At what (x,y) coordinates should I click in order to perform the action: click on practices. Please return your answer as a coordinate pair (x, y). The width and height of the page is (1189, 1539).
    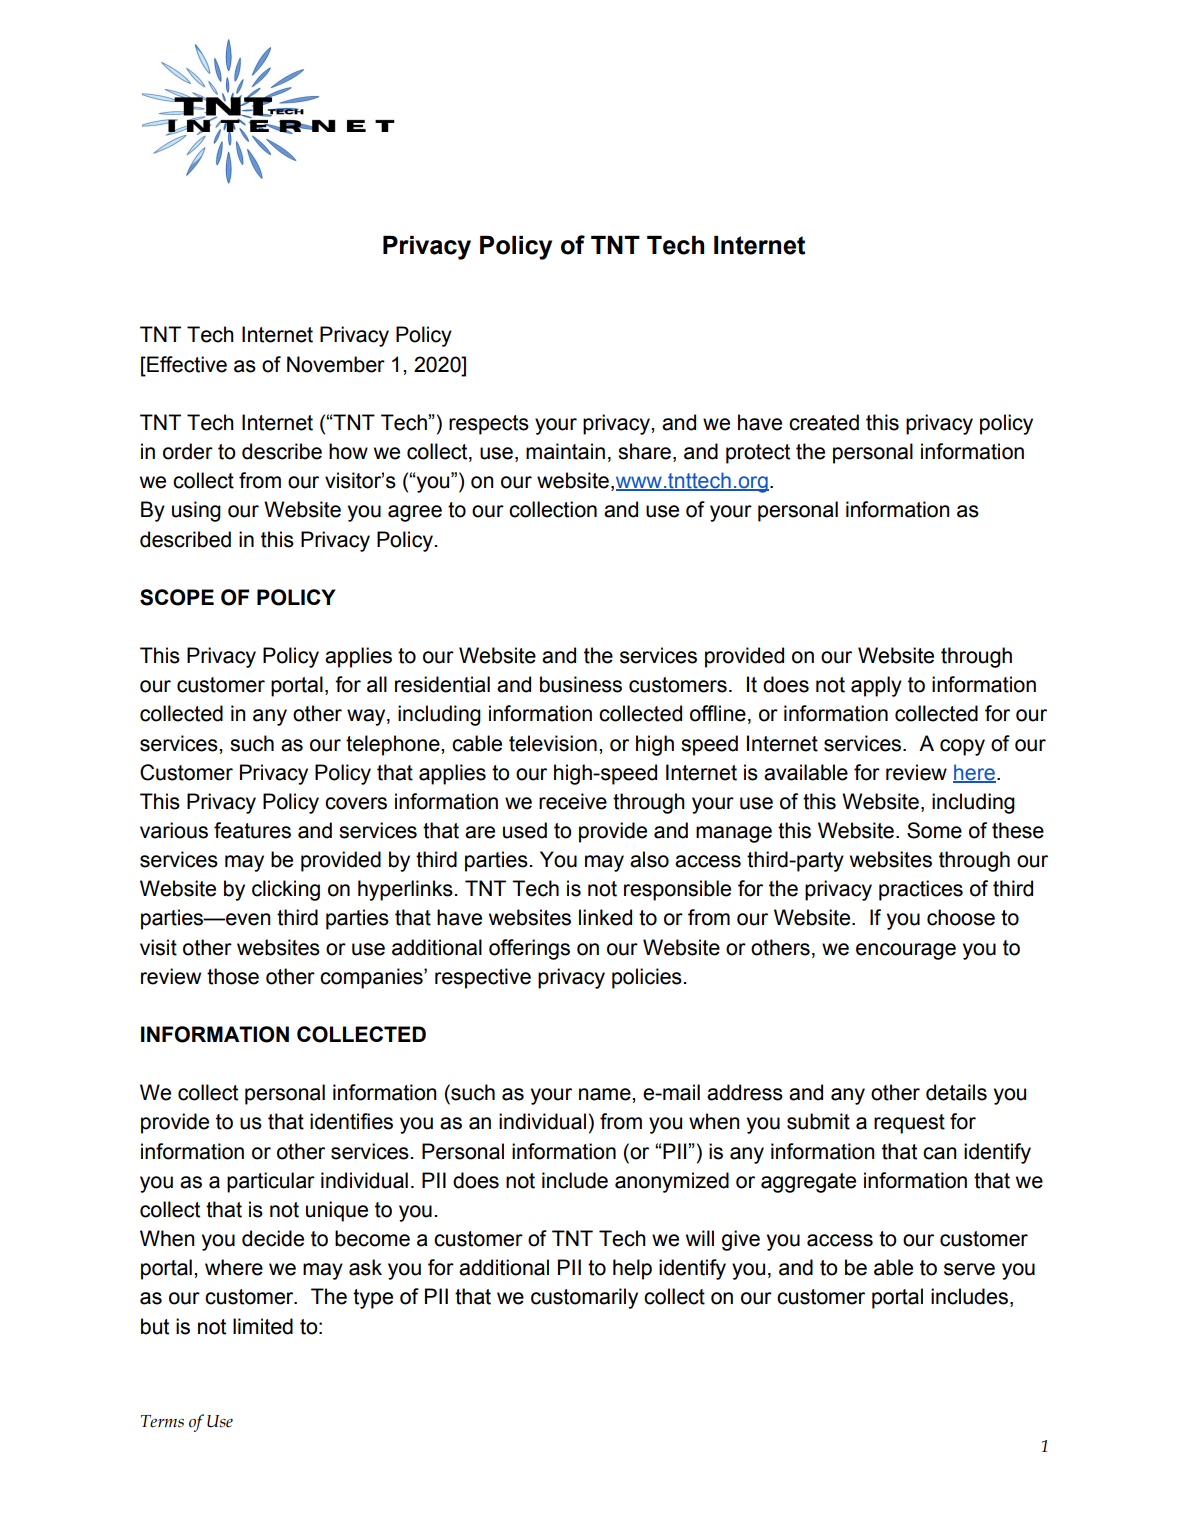
    Looking at the image, I should click on (921, 890).
